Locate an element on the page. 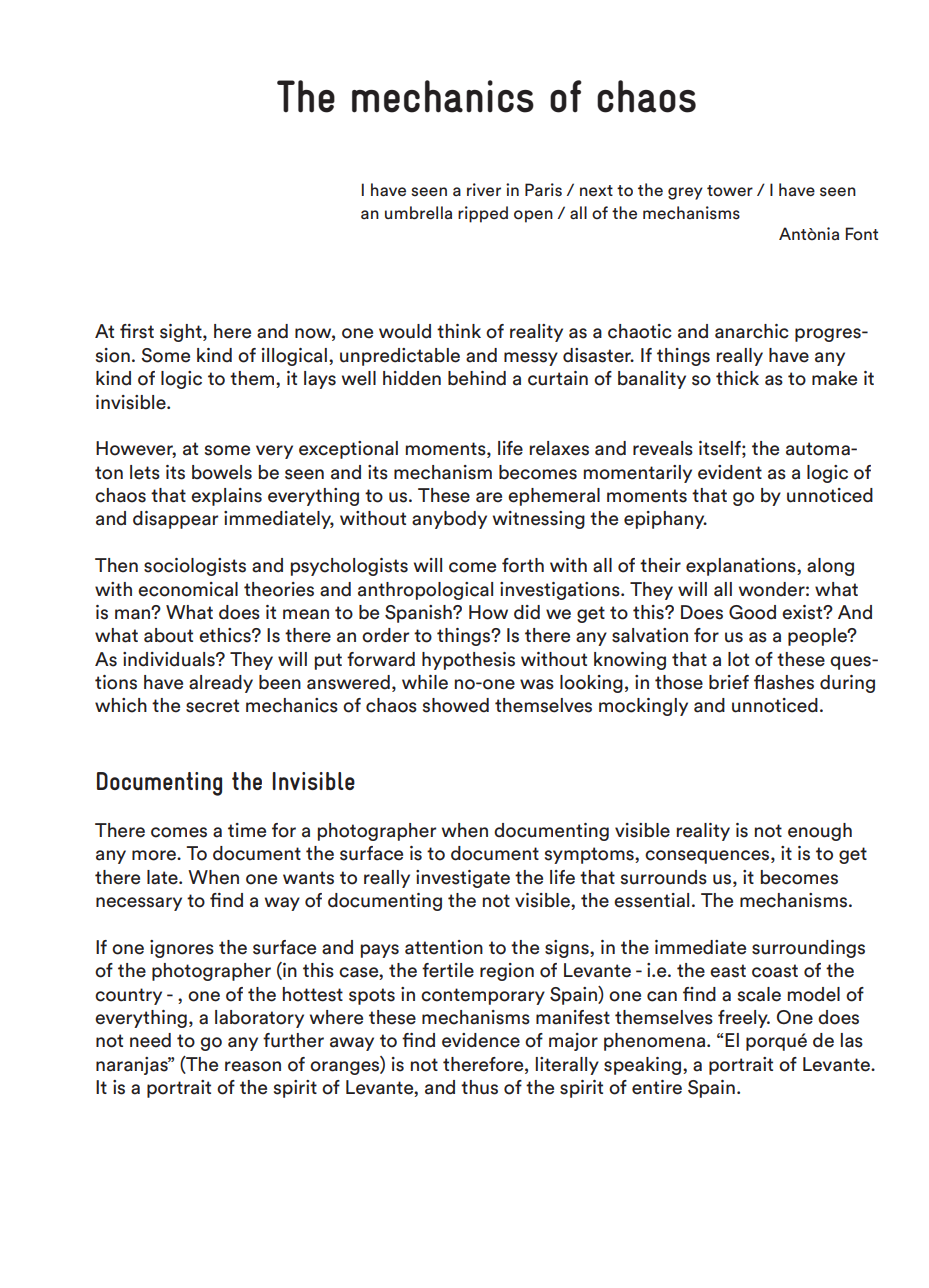 This page has height=1288, width=929. ripped is located at coordinates (483, 214).
